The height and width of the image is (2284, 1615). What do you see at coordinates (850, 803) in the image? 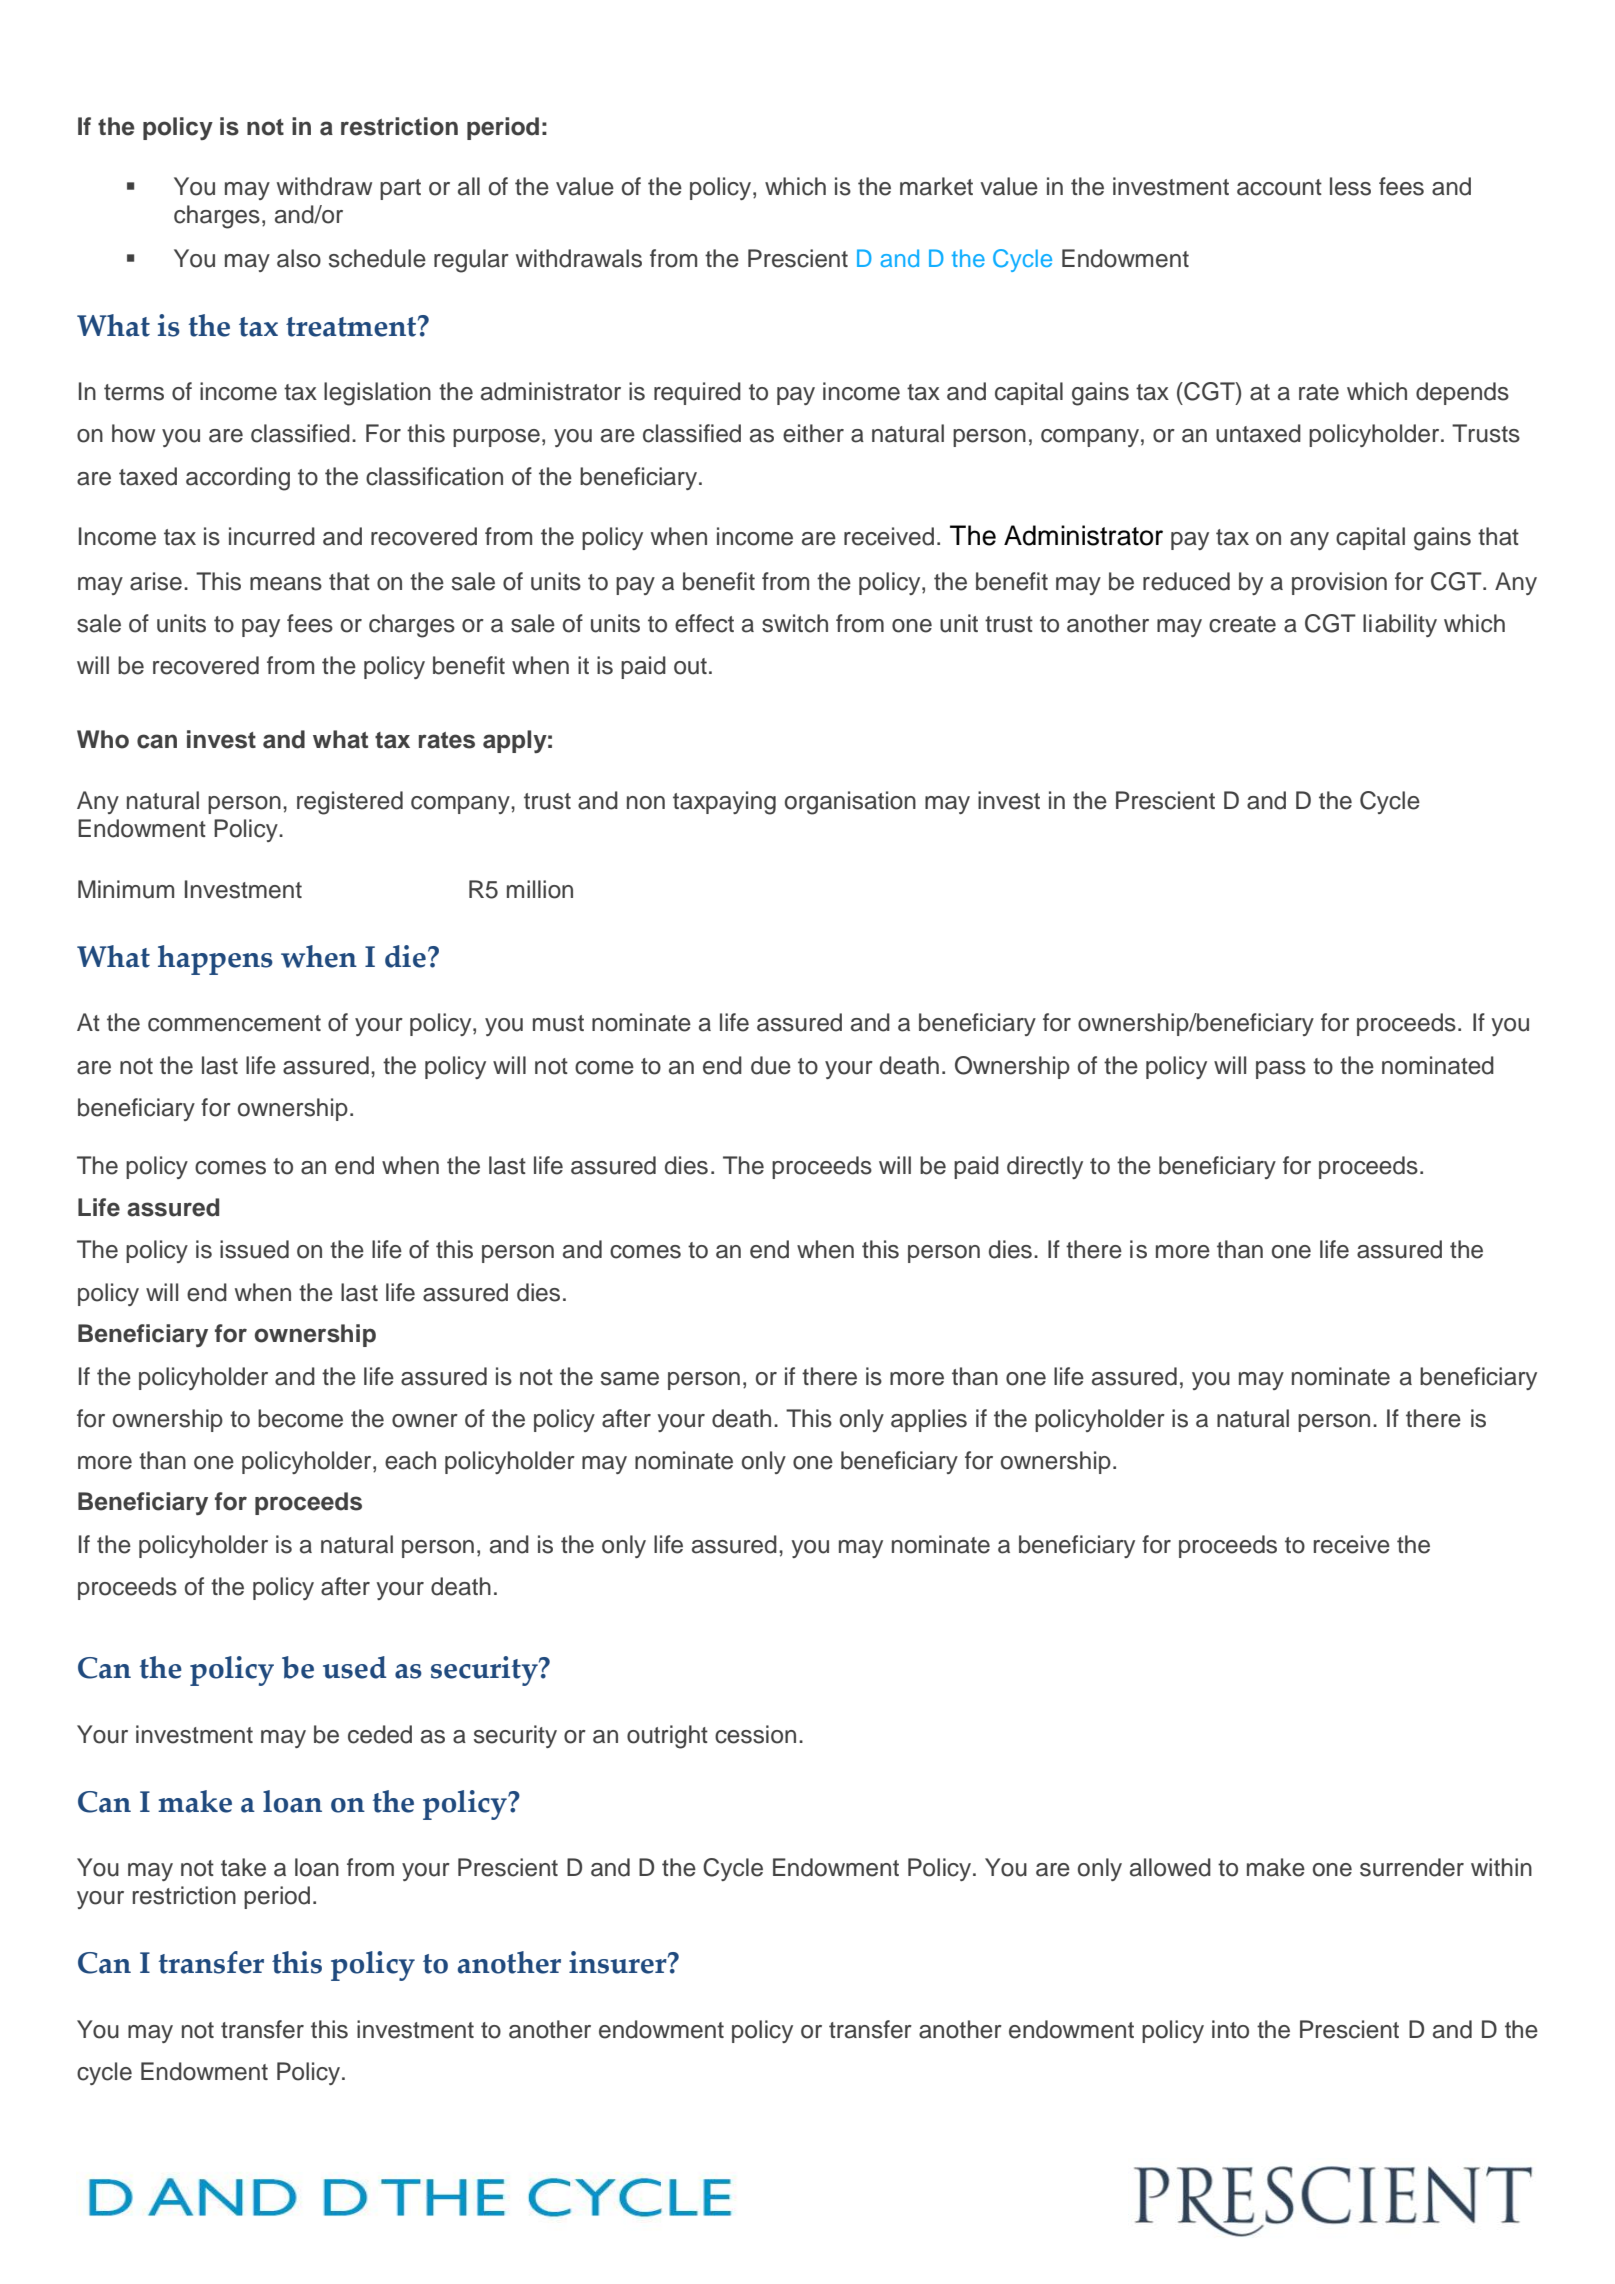
I see `organisation` at bounding box center [850, 803].
